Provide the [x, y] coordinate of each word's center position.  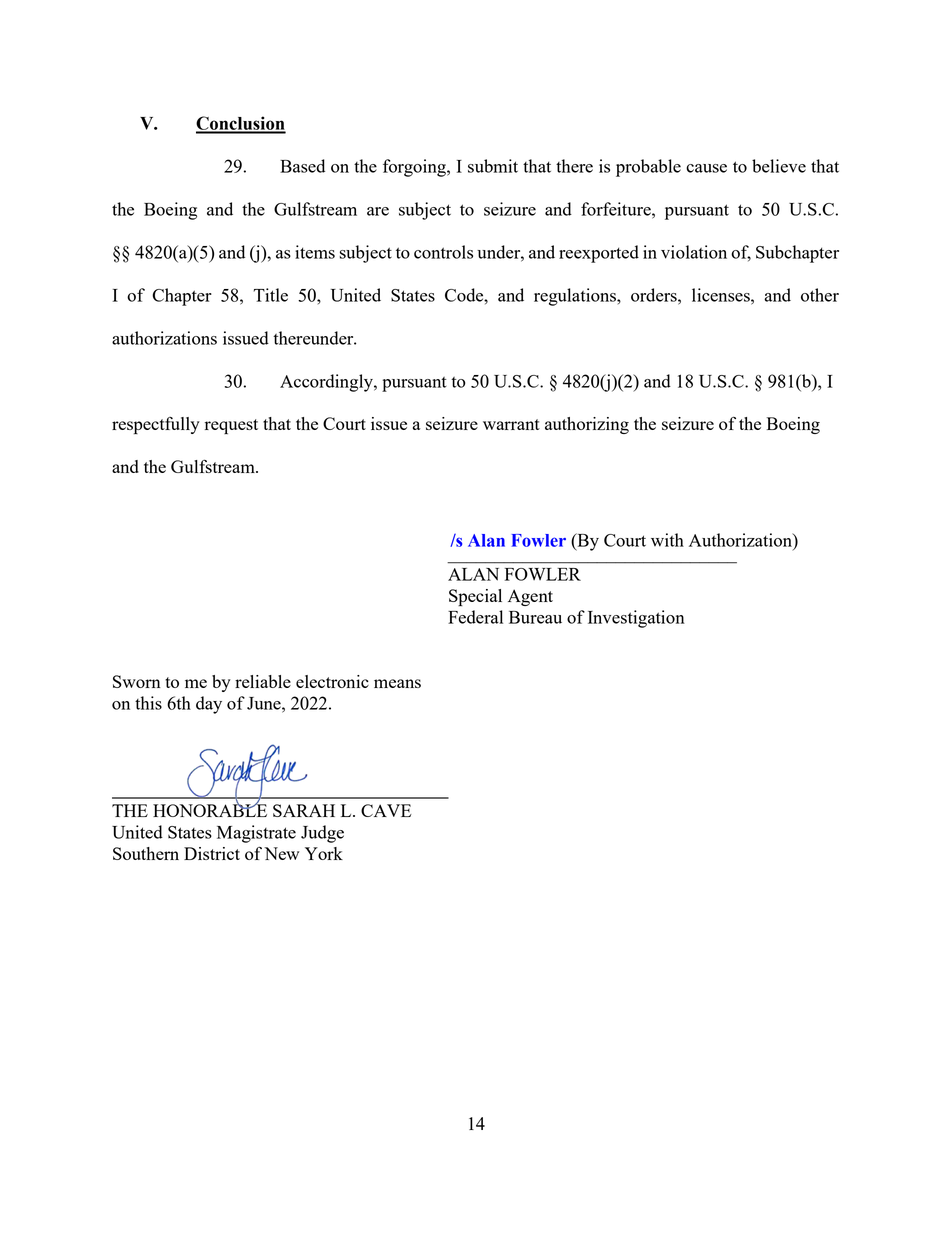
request [231, 426]
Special [475, 597]
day [209, 705]
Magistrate [256, 834]
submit [493, 166]
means [397, 683]
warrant [511, 424]
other [820, 295]
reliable [263, 681]
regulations [576, 297]
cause [706, 168]
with [667, 540]
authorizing [587, 425]
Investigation [636, 619]
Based [302, 166]
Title [271, 295]
